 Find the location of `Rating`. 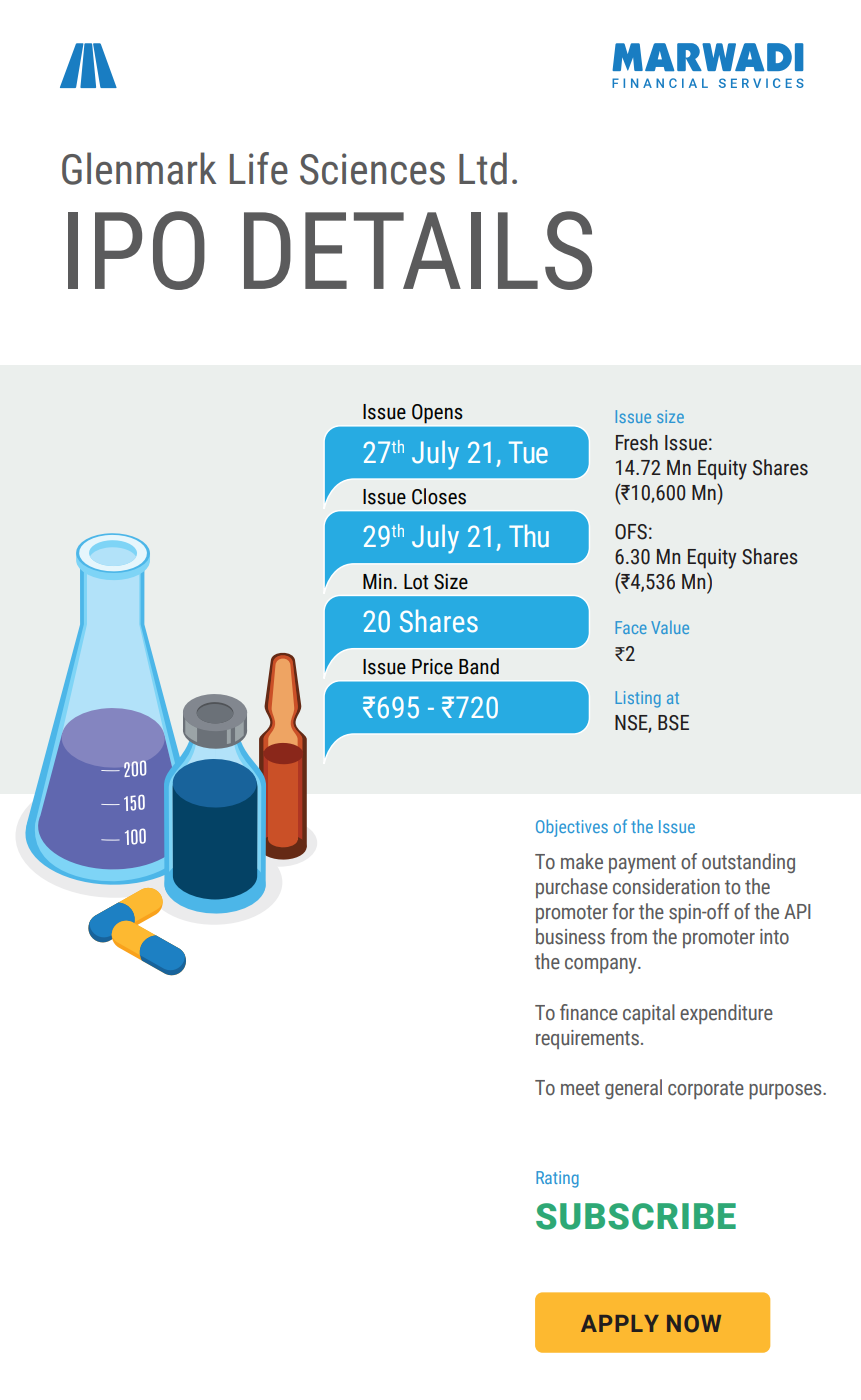

Rating is located at coordinates (557, 1179).
